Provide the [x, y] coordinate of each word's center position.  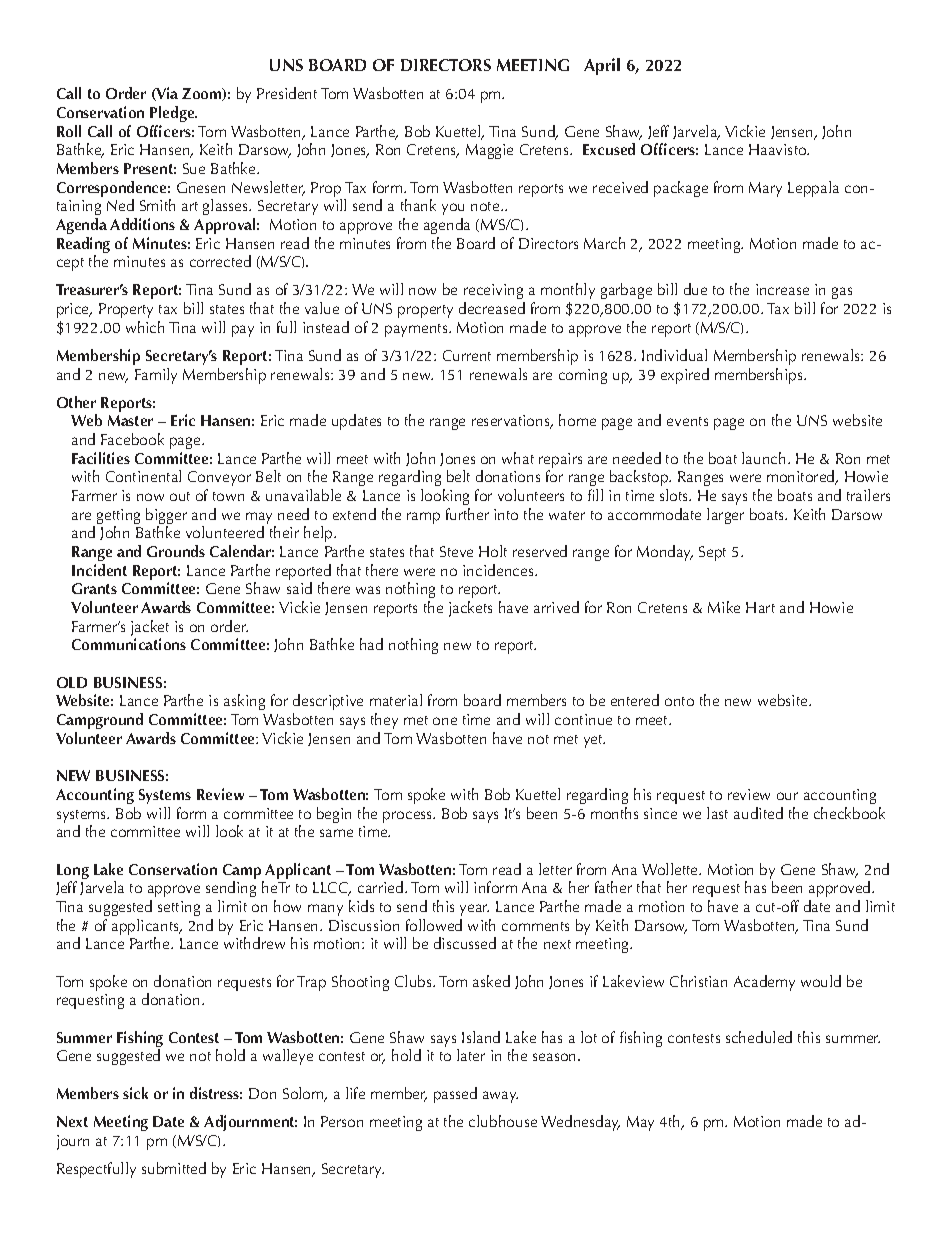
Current [467, 355]
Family [156, 376]
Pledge [173, 114]
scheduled [759, 1037]
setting [179, 908]
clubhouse [503, 1121]
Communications [129, 644]
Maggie [489, 151]
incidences [499, 570]
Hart [760, 607]
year [474, 910]
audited [758, 813]
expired [685, 376]
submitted [174, 1168]
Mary [765, 189]
